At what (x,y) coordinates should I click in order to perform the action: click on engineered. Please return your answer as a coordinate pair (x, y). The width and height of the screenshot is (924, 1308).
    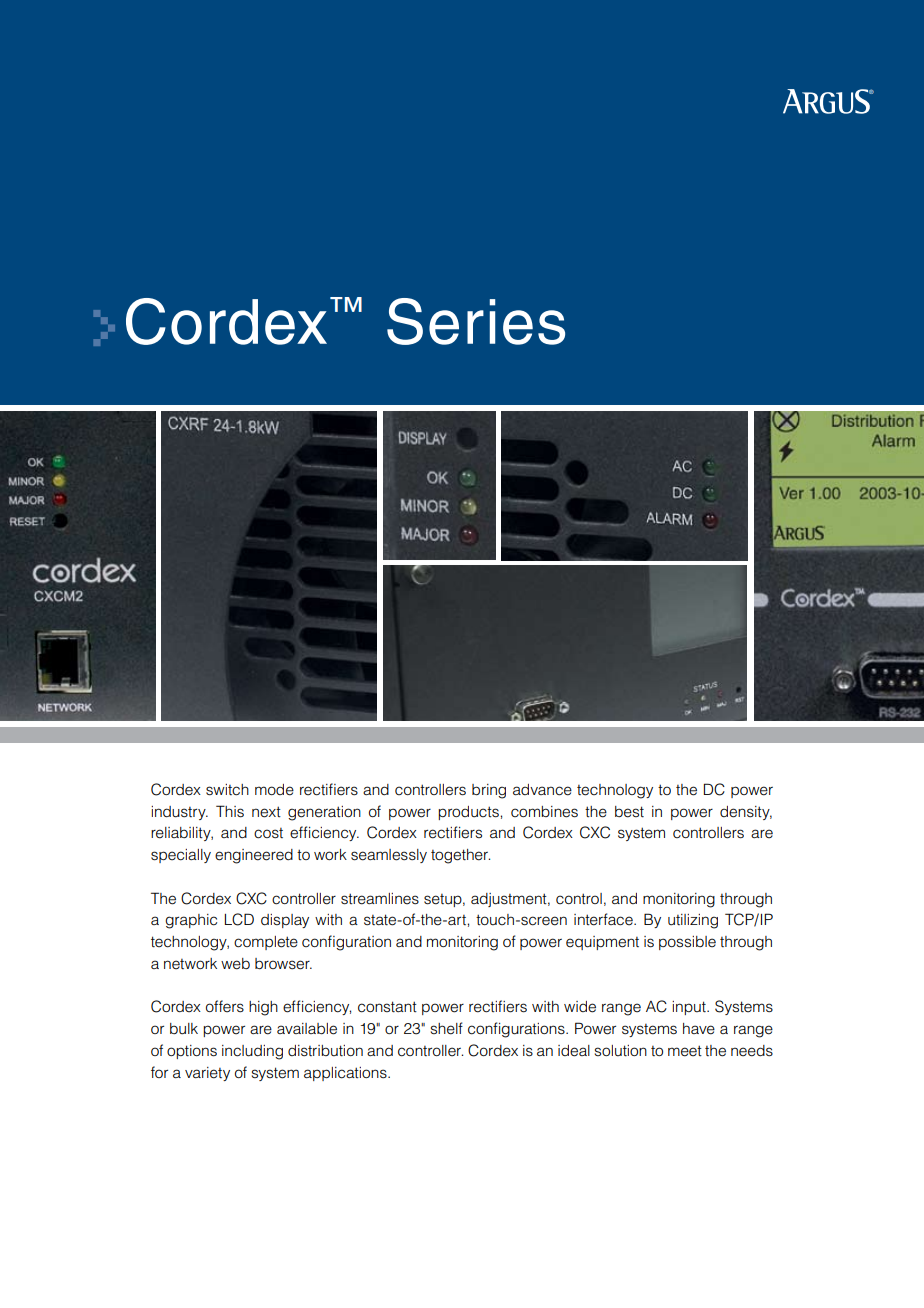
    Looking at the image, I should click on (254, 856).
